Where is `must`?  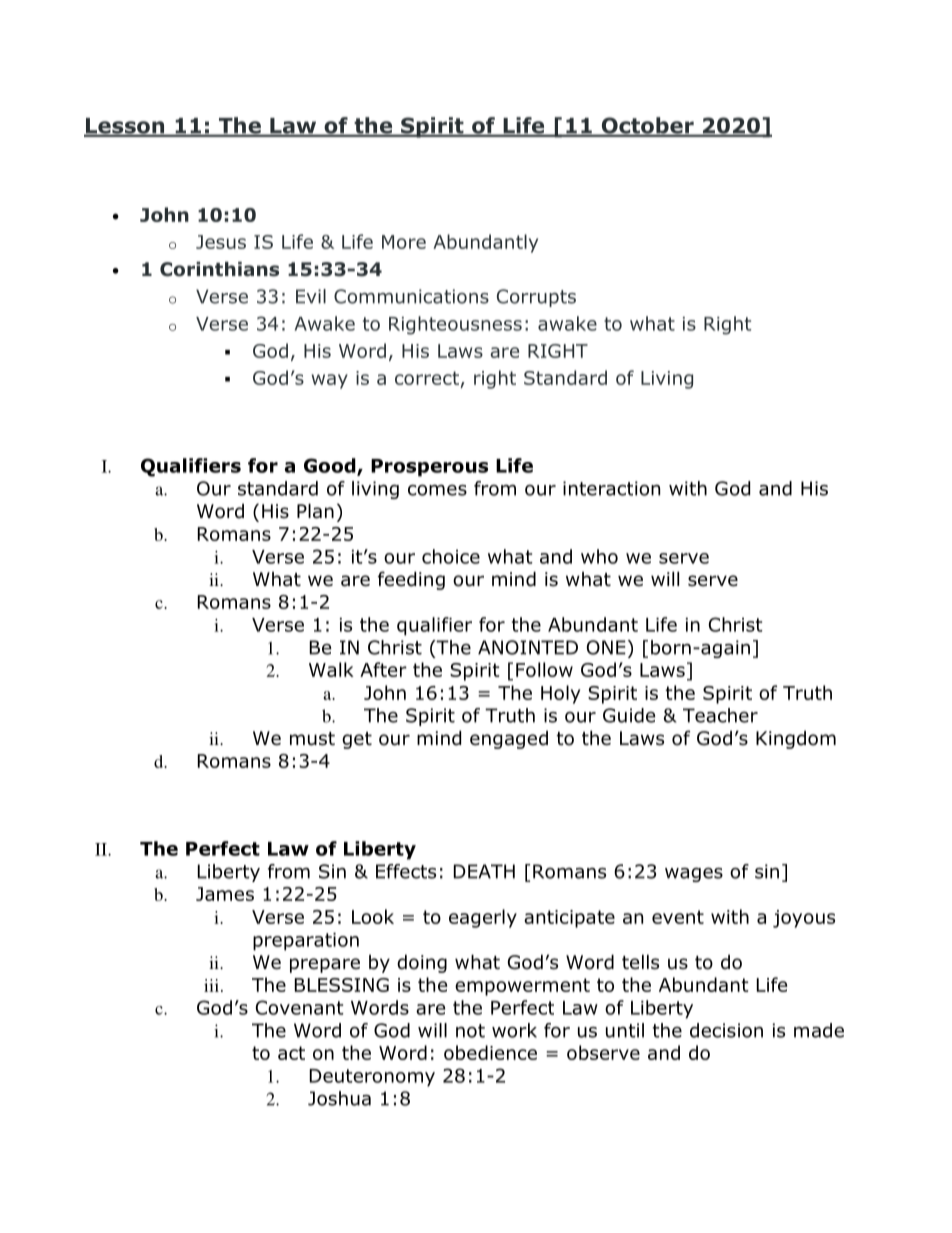
must is located at coordinates (312, 739).
